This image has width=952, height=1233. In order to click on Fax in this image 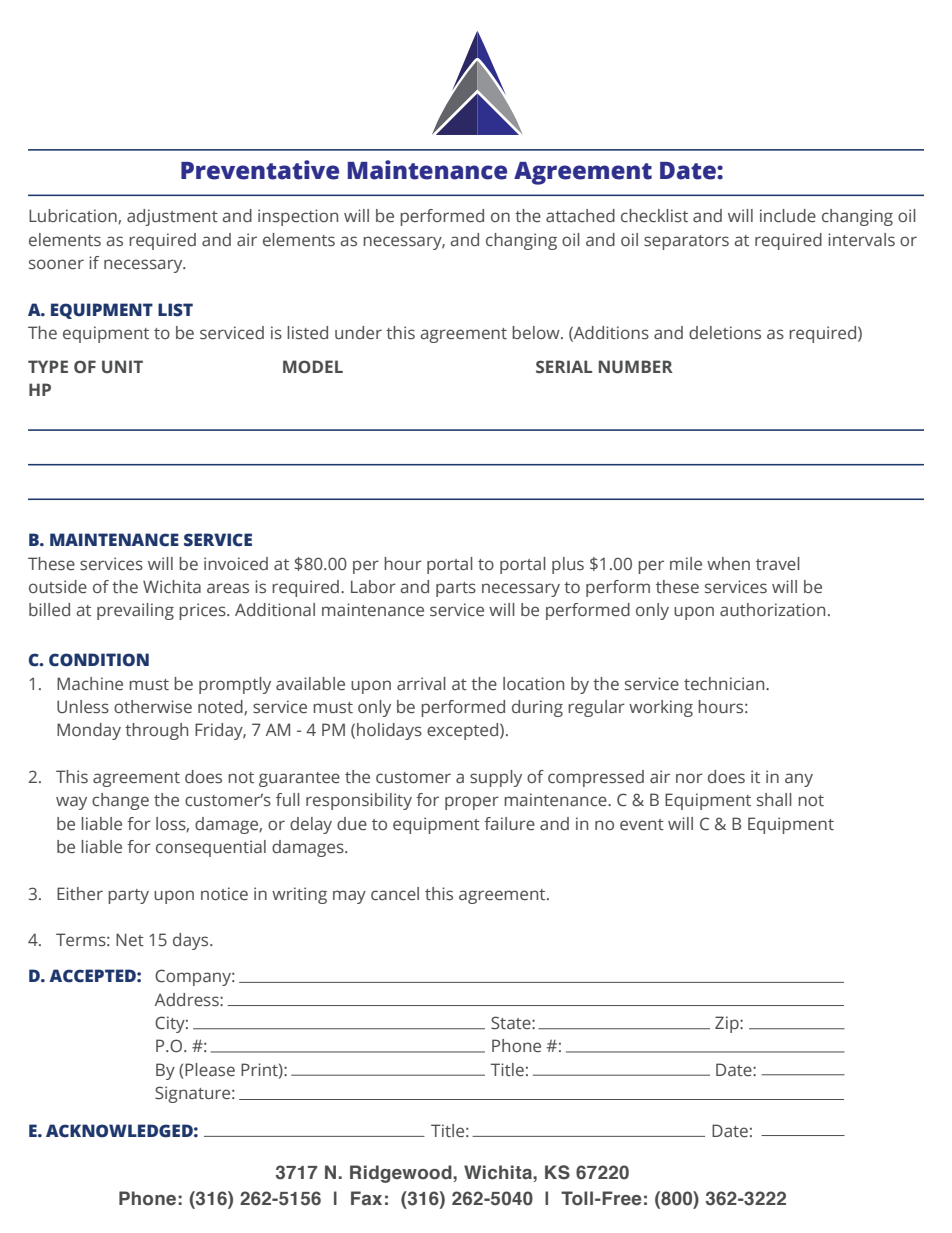, I will do `click(366, 1198)`.
